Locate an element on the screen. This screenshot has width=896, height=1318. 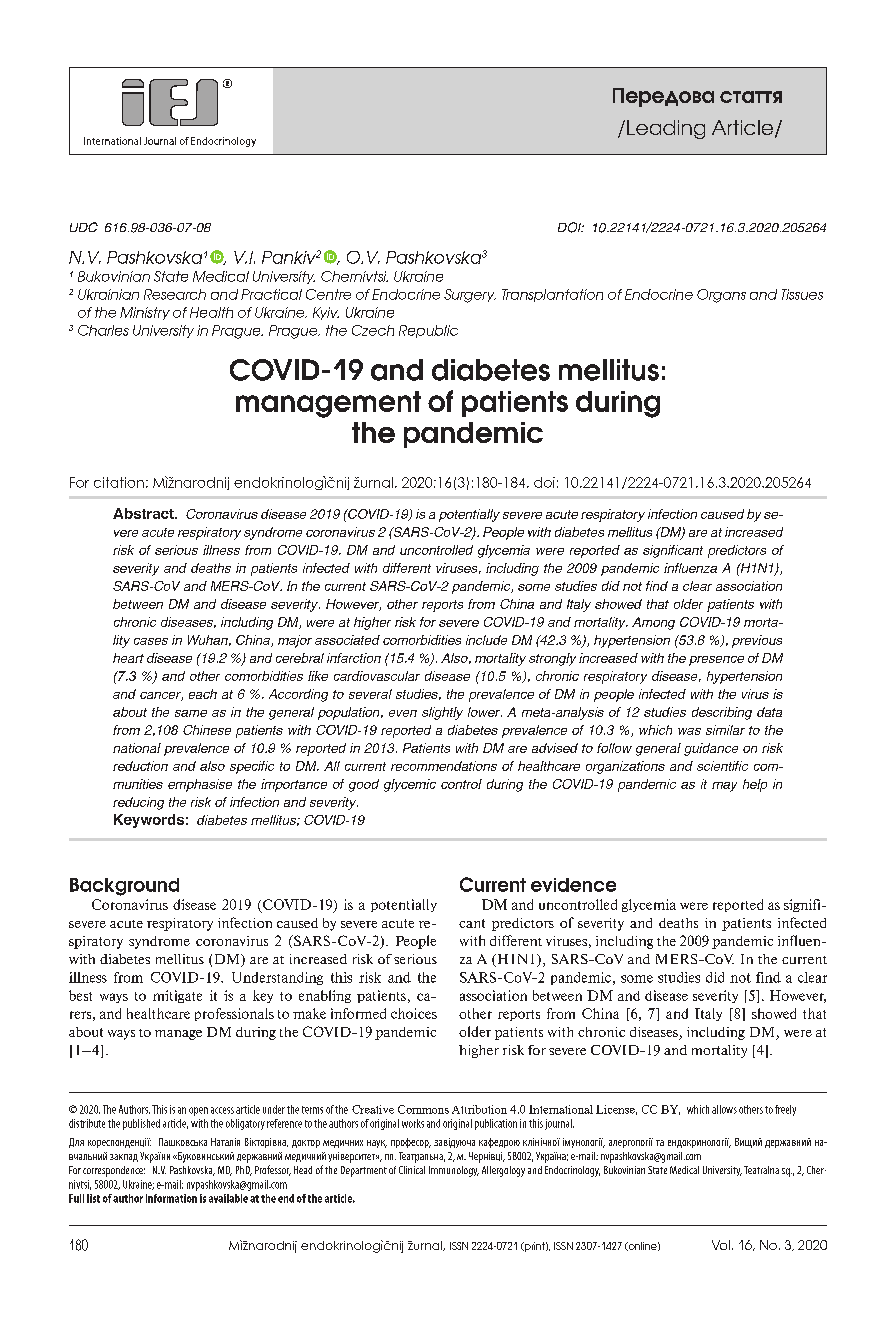
each is located at coordinates (203, 694).
